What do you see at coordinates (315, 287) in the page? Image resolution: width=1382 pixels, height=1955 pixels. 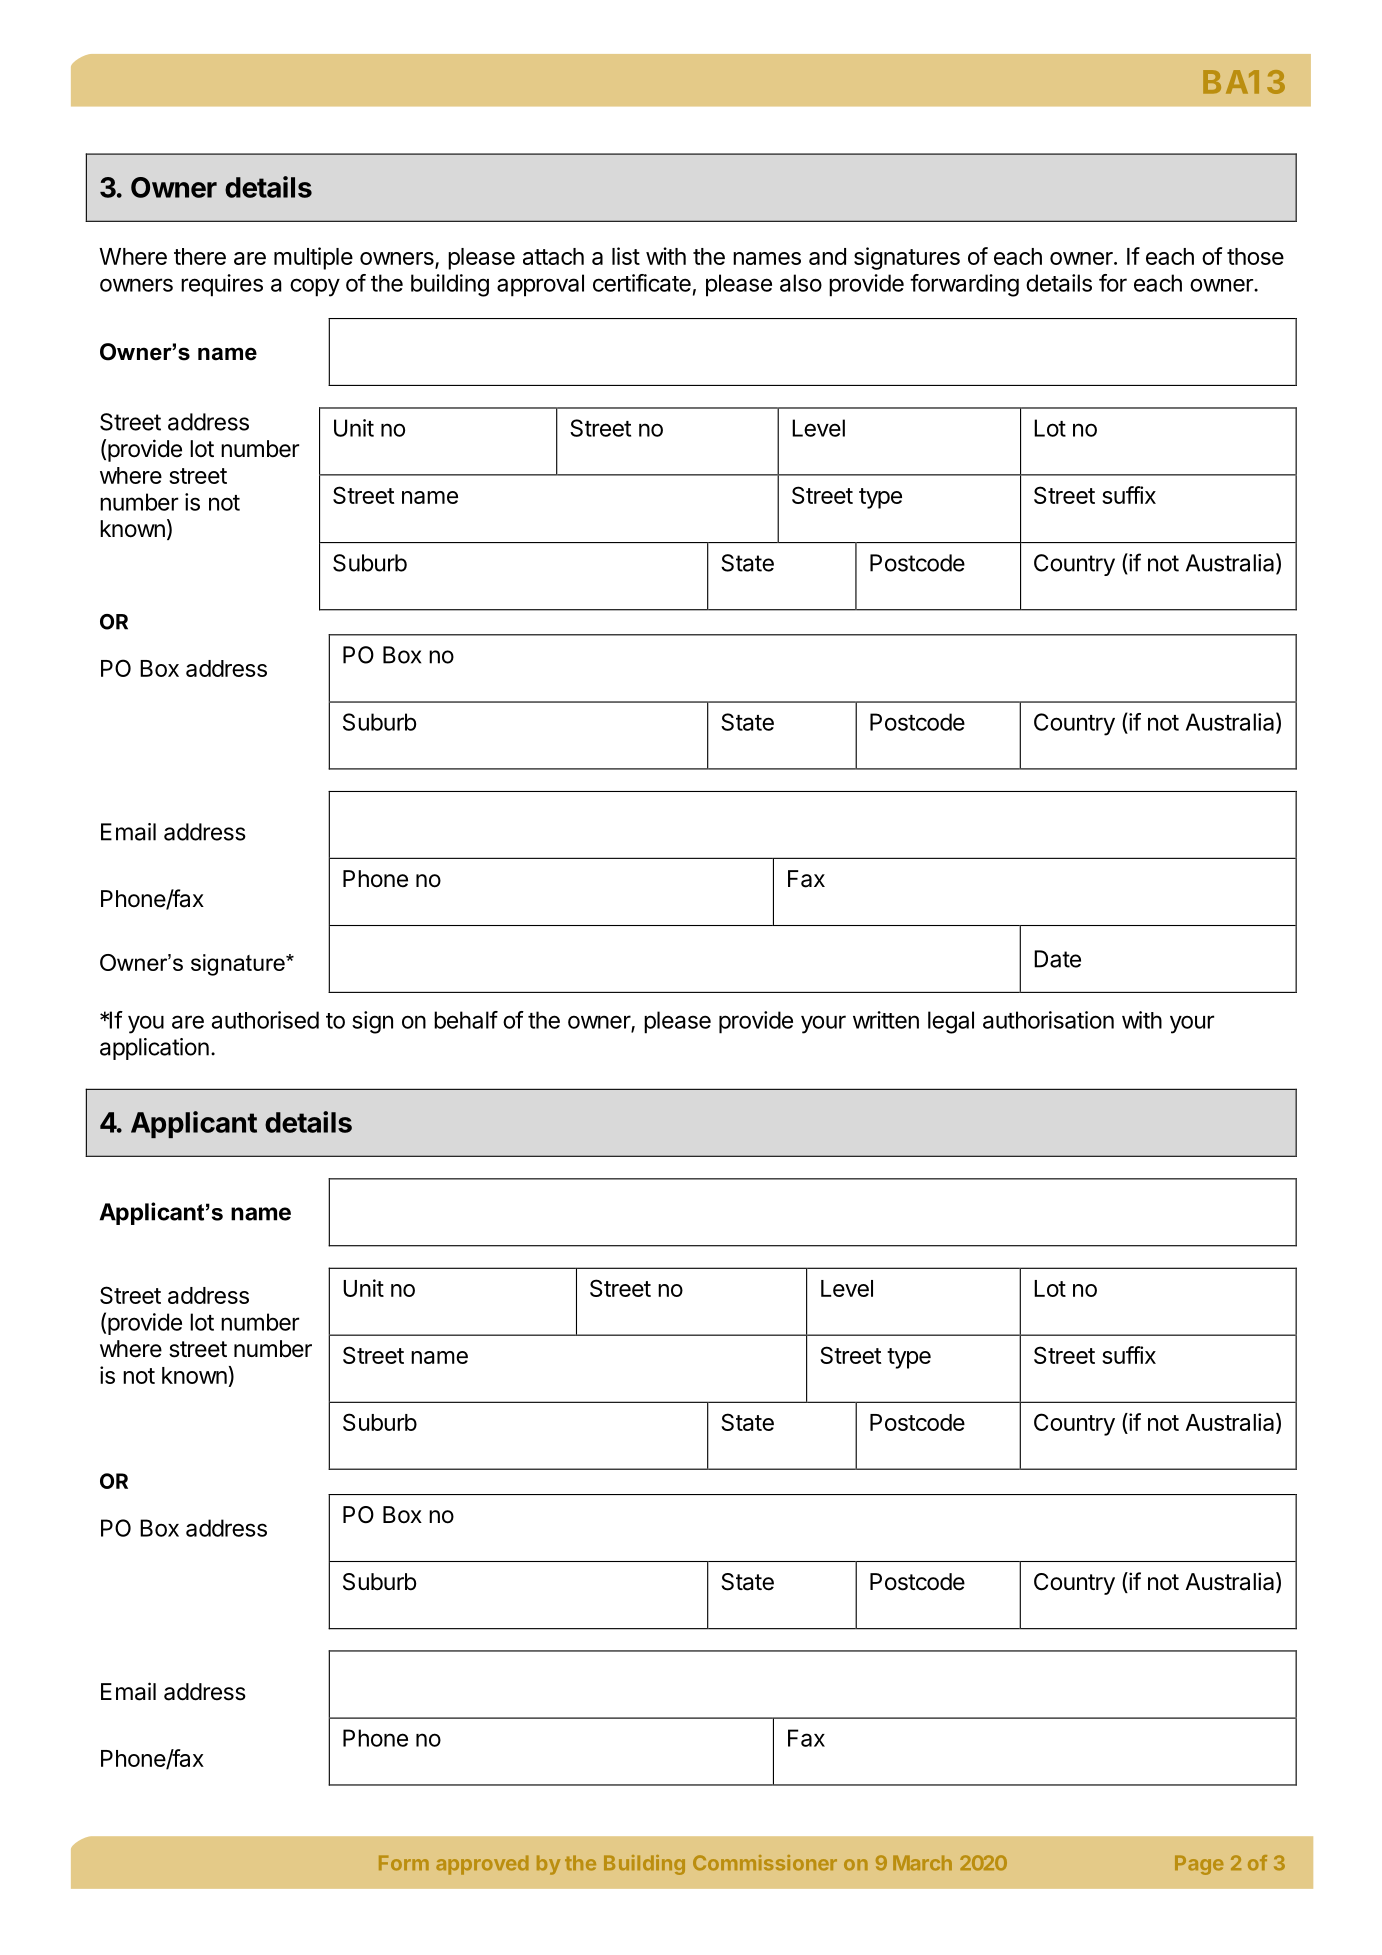 I see `copy` at bounding box center [315, 287].
